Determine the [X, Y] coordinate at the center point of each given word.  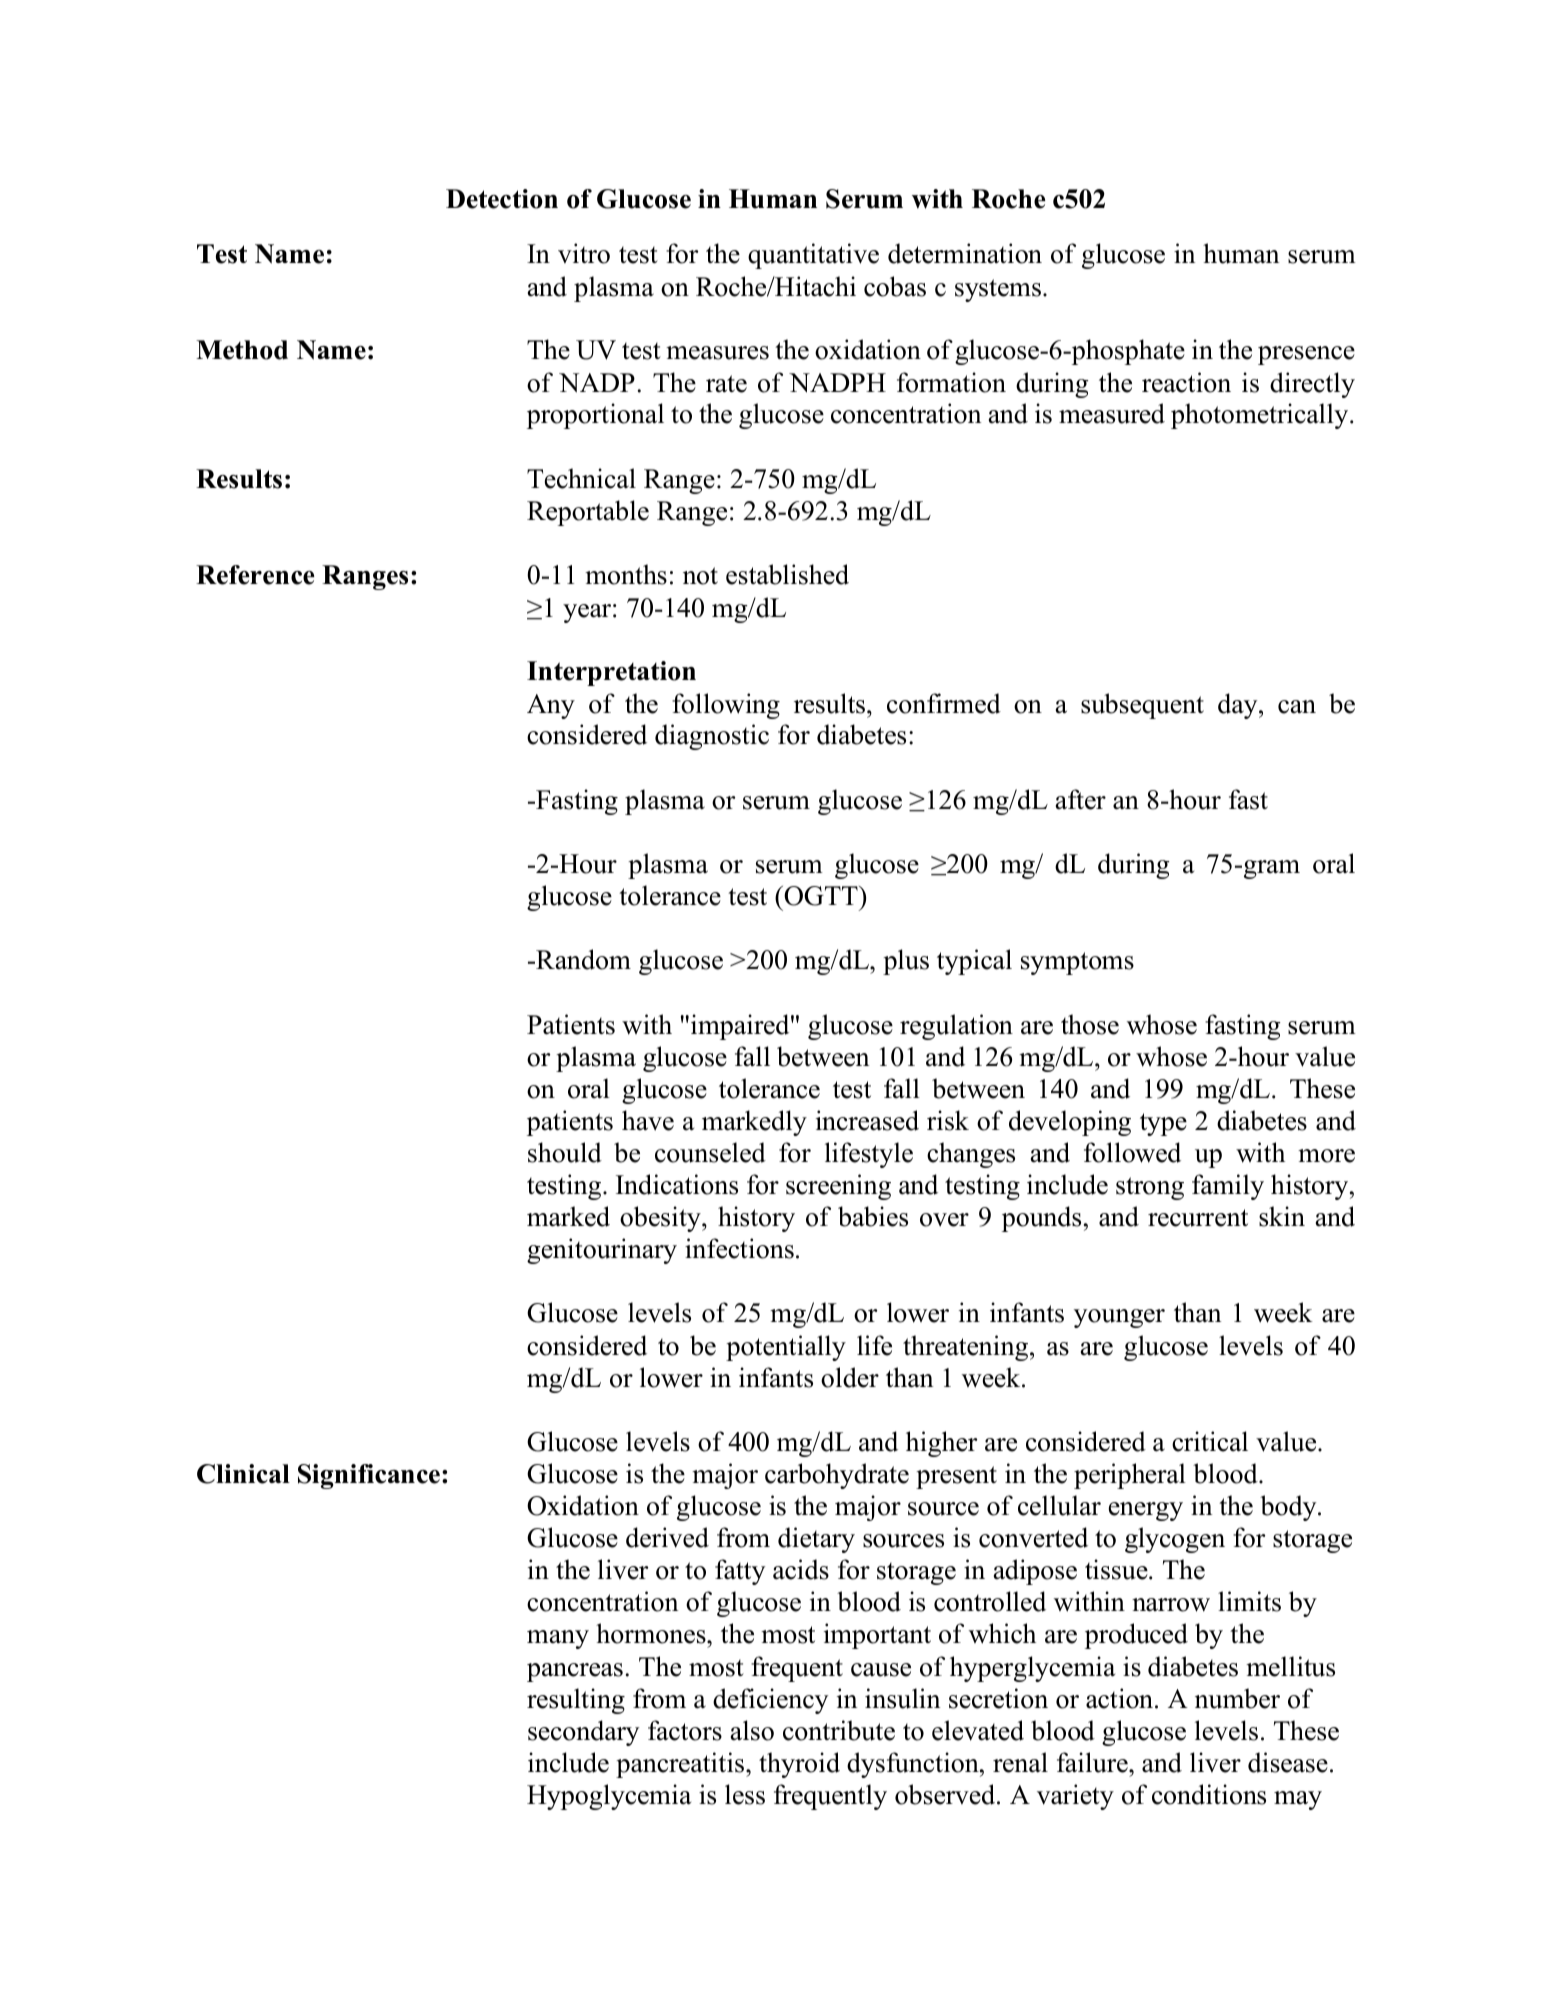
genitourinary [602, 1251]
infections [739, 1248]
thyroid [799, 1765]
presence [1306, 355]
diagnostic [712, 737]
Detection [502, 199]
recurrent [1198, 1218]
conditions [1209, 1794]
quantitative [813, 256]
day [1239, 706]
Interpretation [611, 673]
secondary [583, 1733]
